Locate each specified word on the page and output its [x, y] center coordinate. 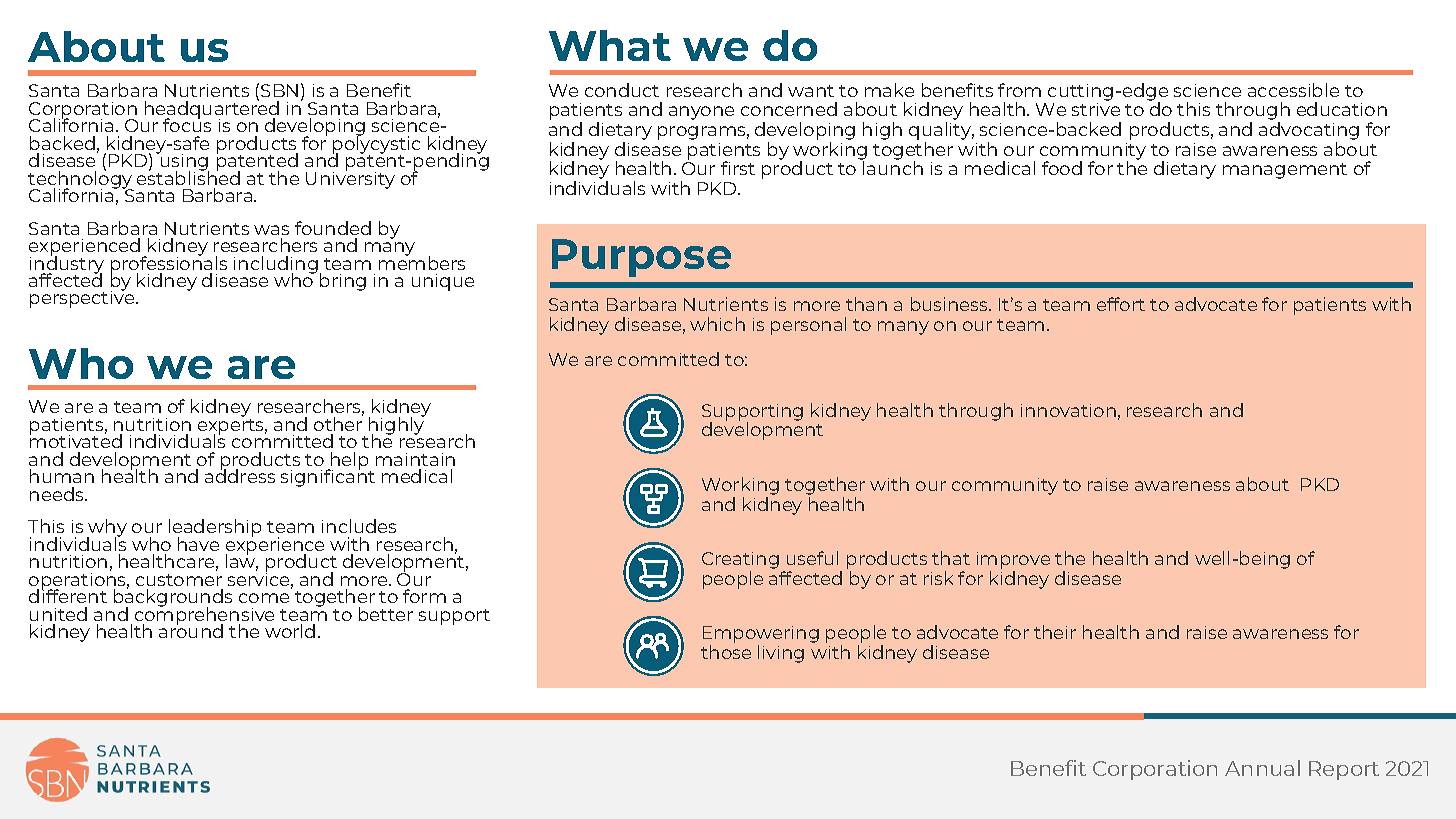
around [191, 630]
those [726, 652]
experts [232, 428]
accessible [1293, 90]
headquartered [212, 110]
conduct [622, 90]
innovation [1068, 410]
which [717, 324]
